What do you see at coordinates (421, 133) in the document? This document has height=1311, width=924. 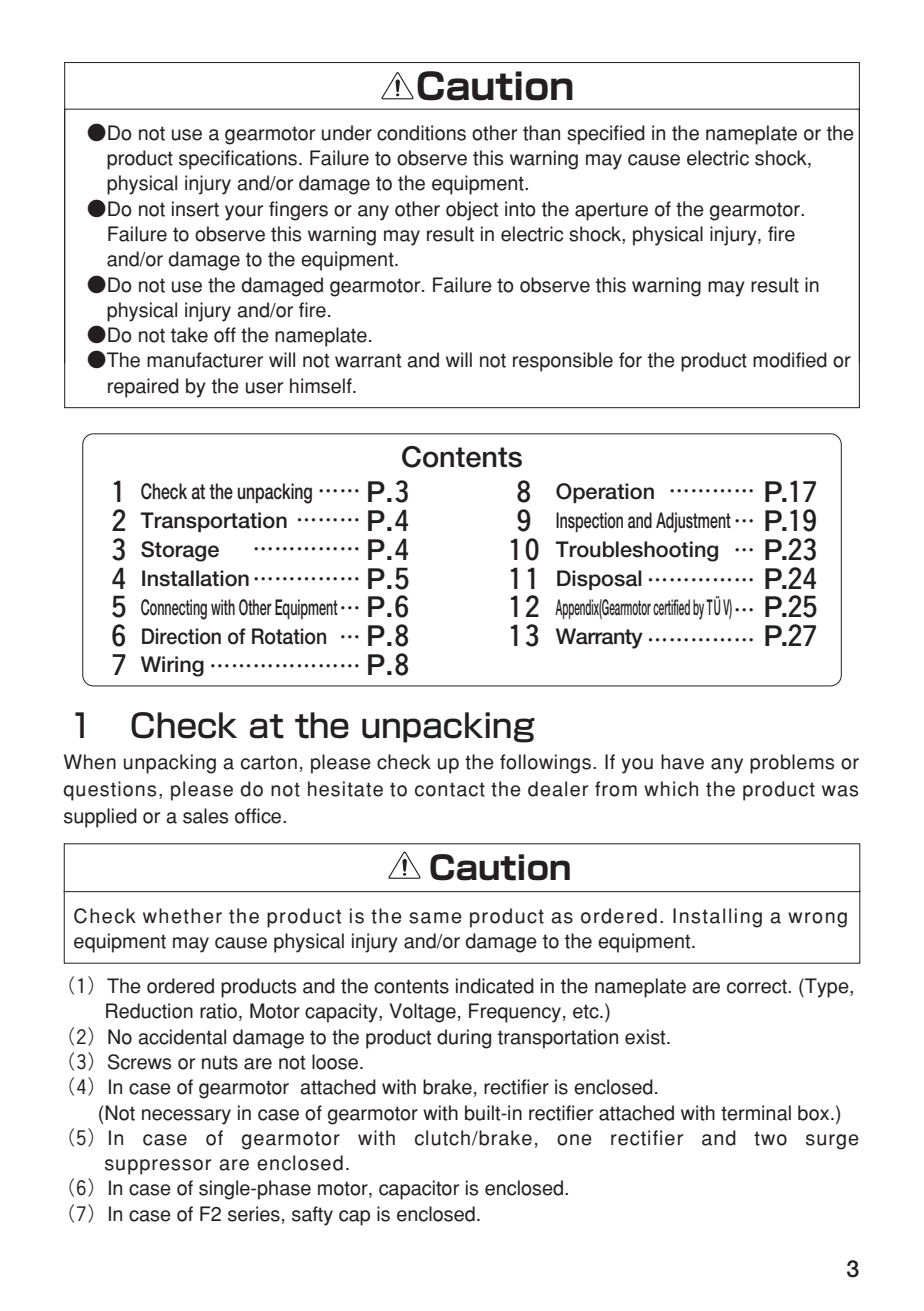 I see `conditions` at bounding box center [421, 133].
